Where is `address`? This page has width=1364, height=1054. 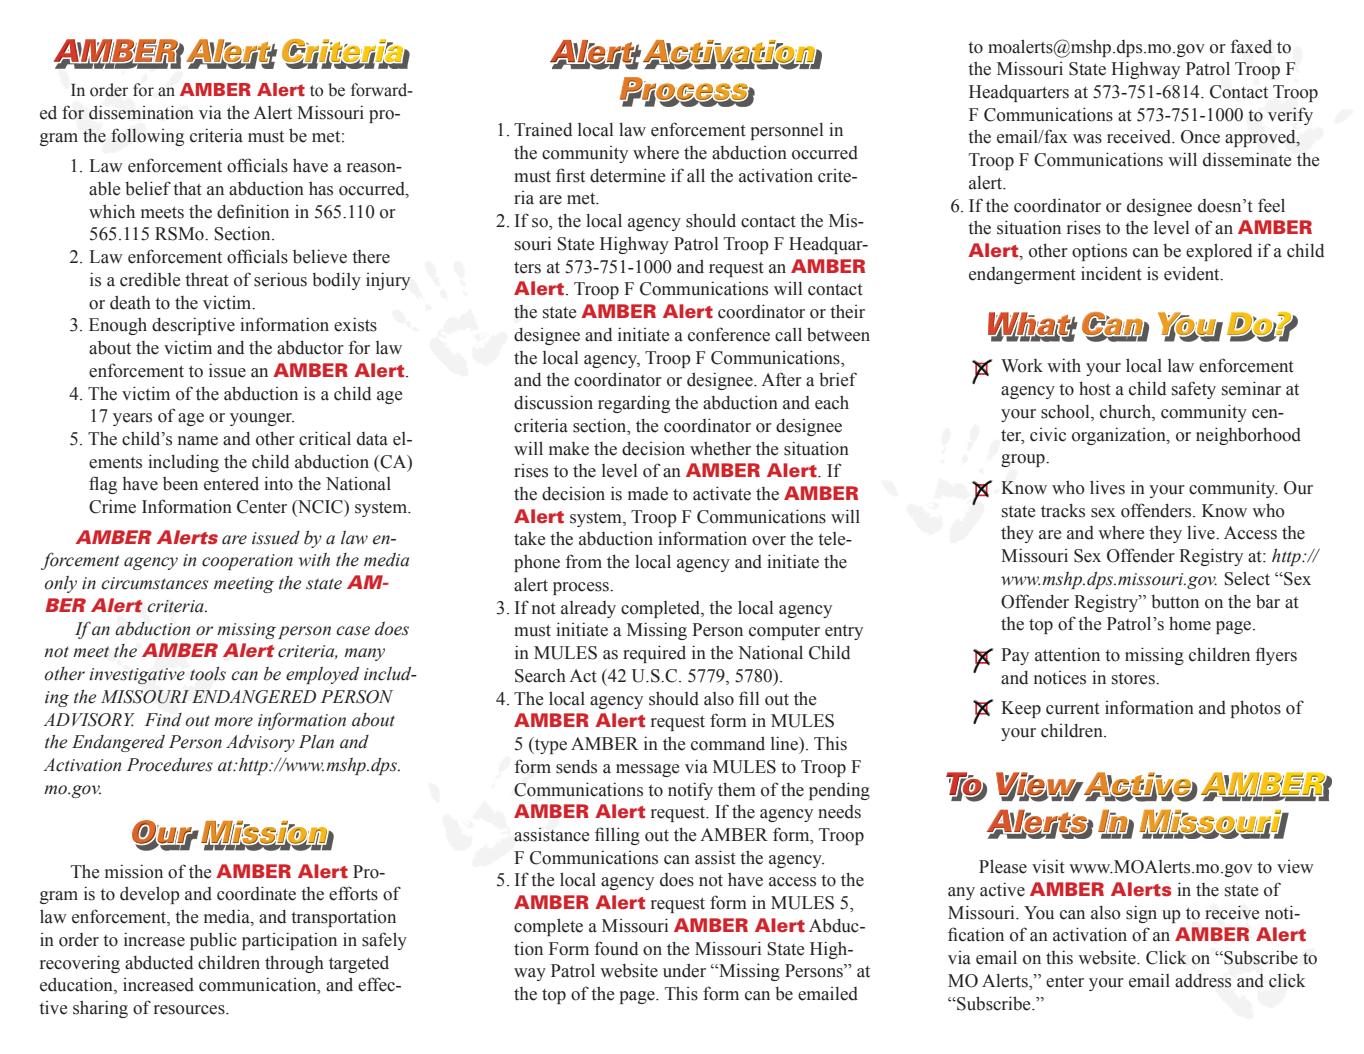
address is located at coordinates (1203, 980).
